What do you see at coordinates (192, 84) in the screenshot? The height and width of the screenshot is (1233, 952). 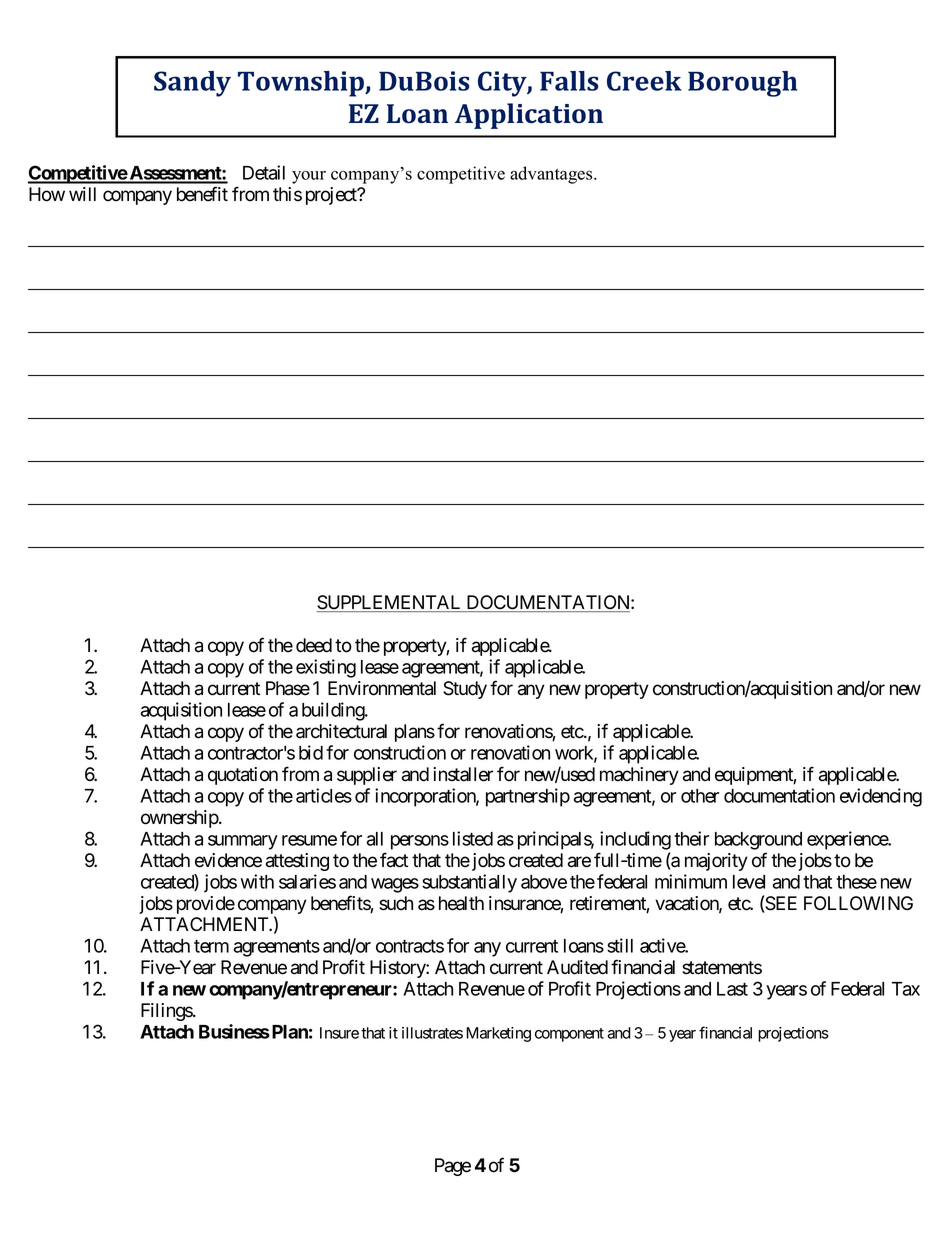 I see `Sandy` at bounding box center [192, 84].
